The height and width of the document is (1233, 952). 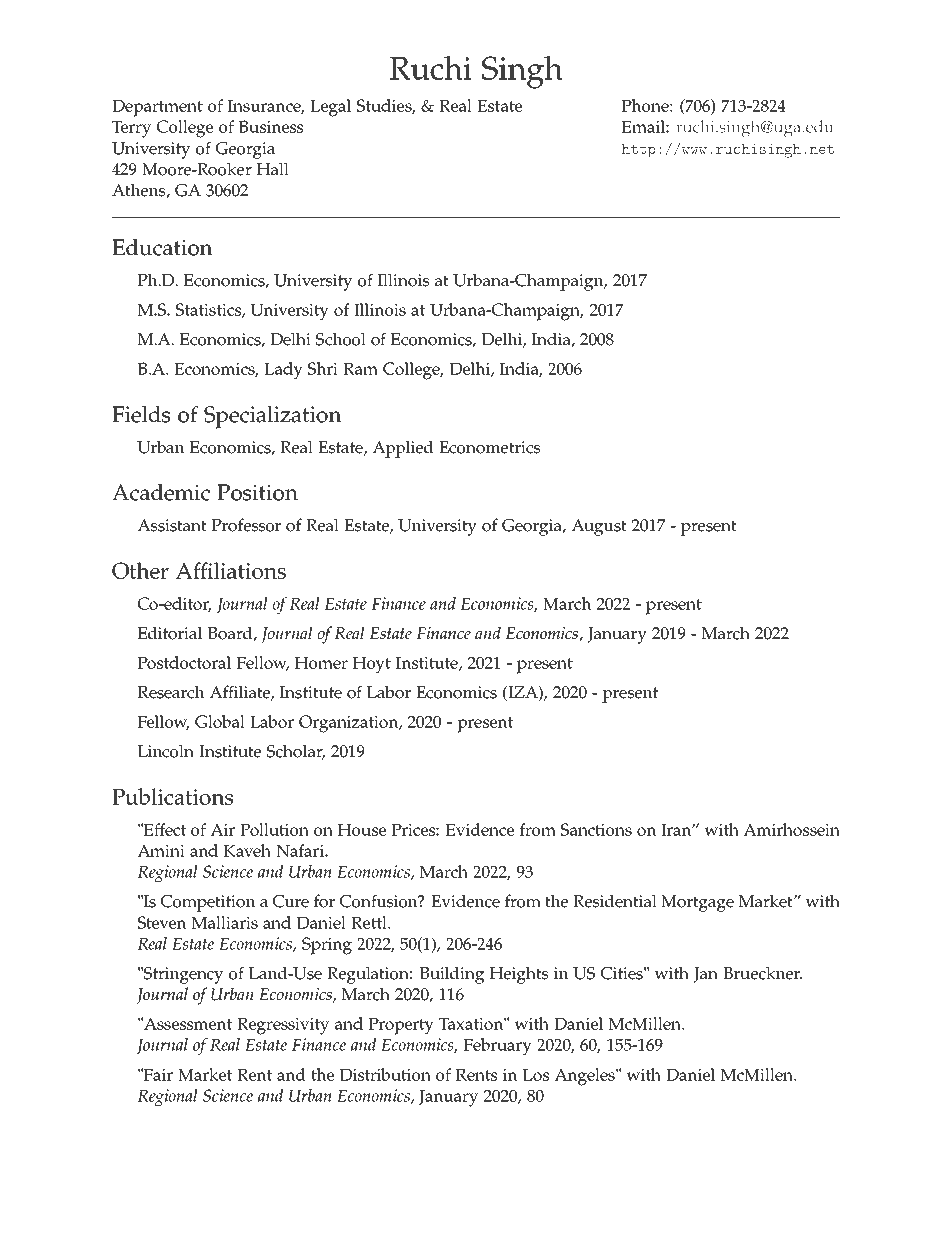 I want to click on Steven, so click(x=162, y=922).
